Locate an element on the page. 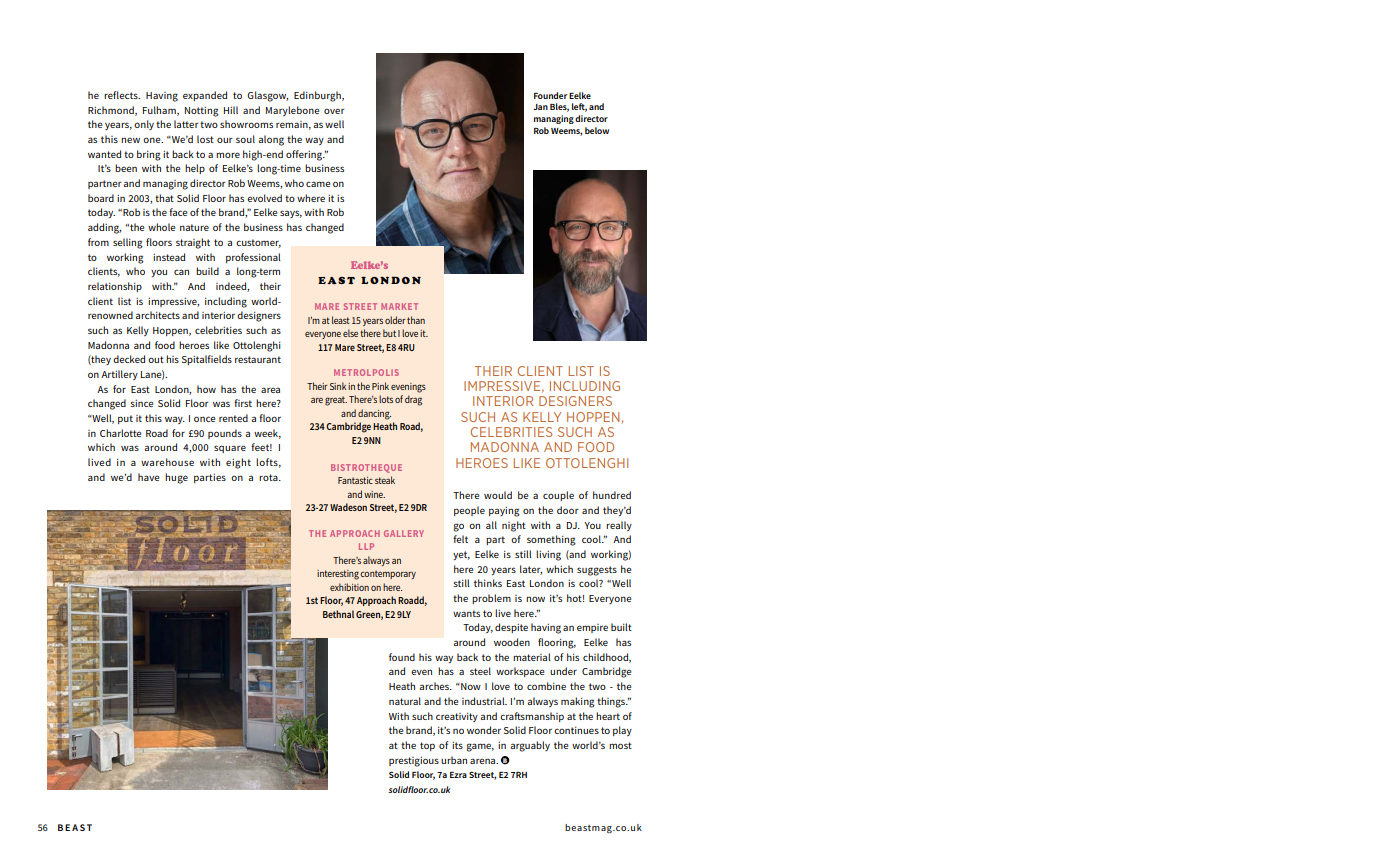 This image has height=866, width=1400. Jan is located at coordinates (540, 107).
